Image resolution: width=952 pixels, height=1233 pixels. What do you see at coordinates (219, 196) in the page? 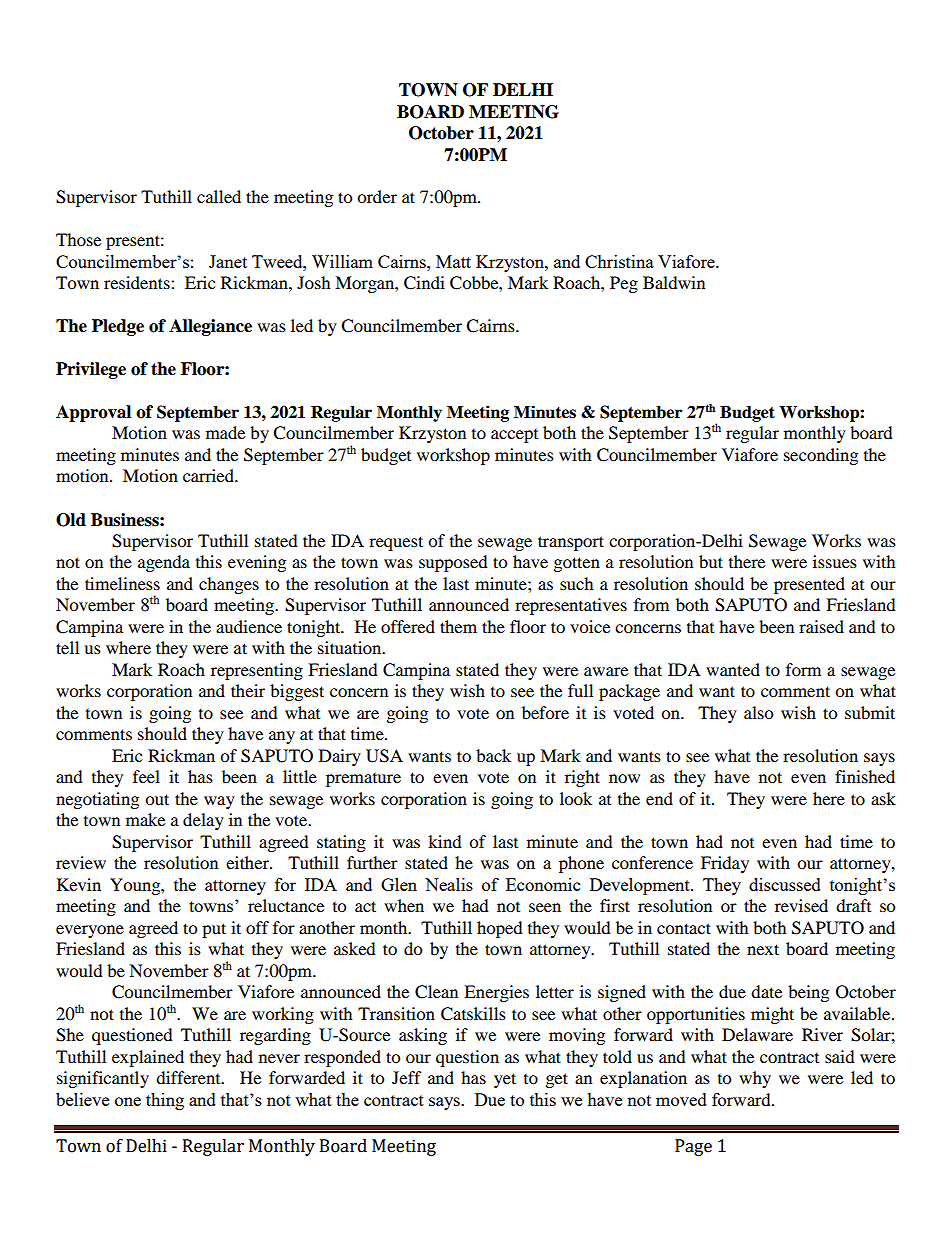
I see `called` at bounding box center [219, 196].
